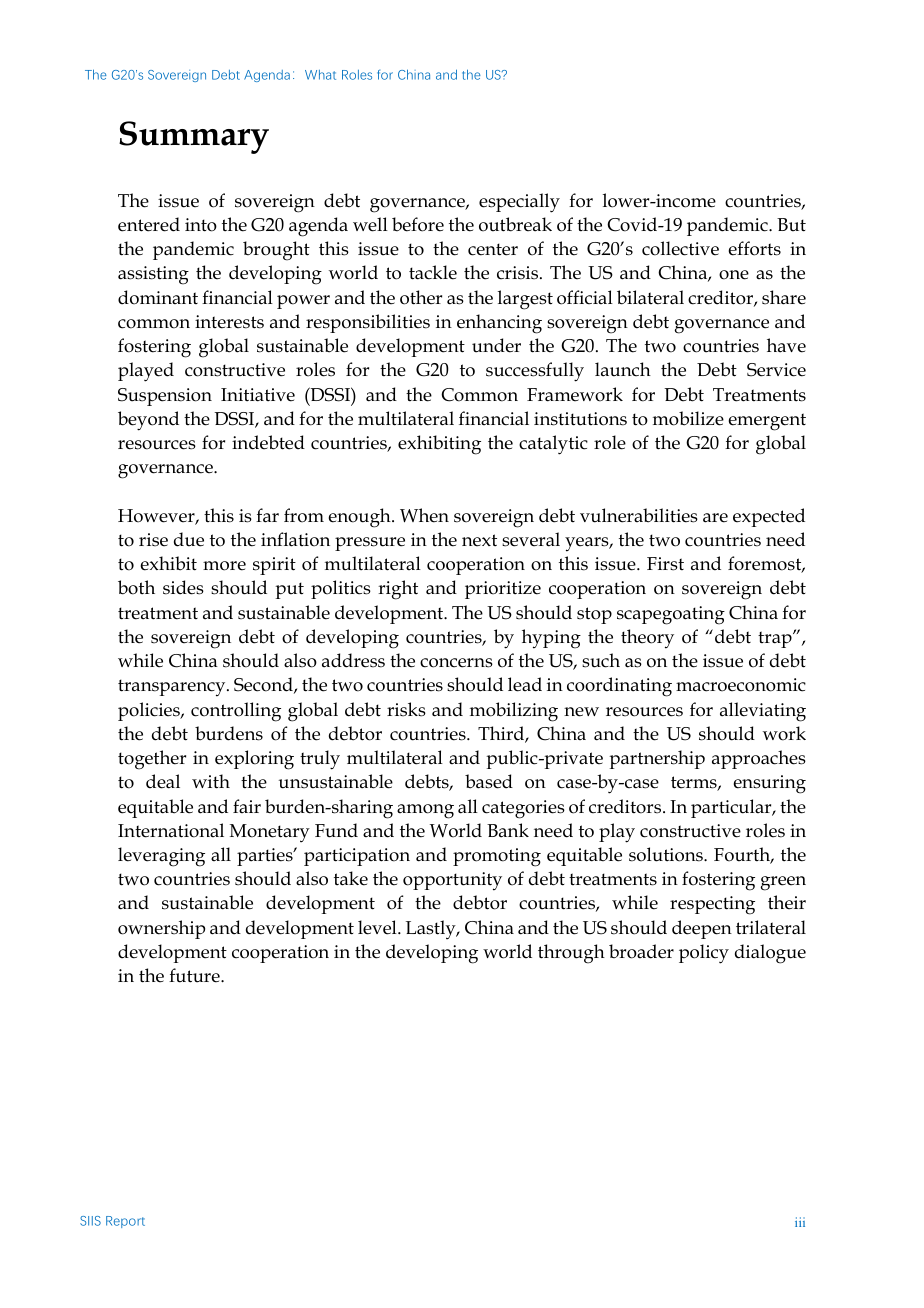 The height and width of the screenshot is (1308, 924). What do you see at coordinates (791, 225) in the screenshot?
I see `But` at bounding box center [791, 225].
